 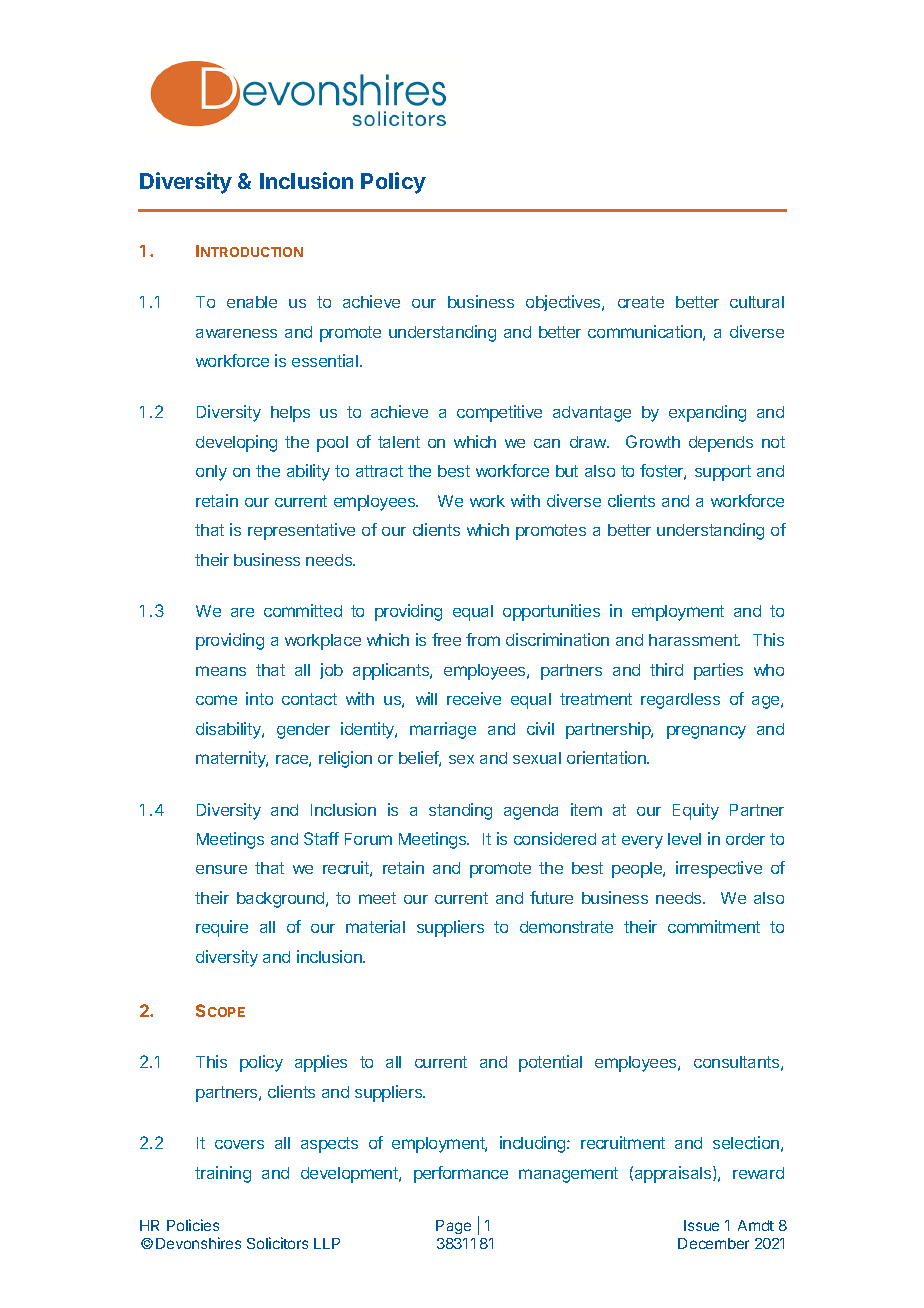 I want to click on cultural, so click(x=757, y=302).
